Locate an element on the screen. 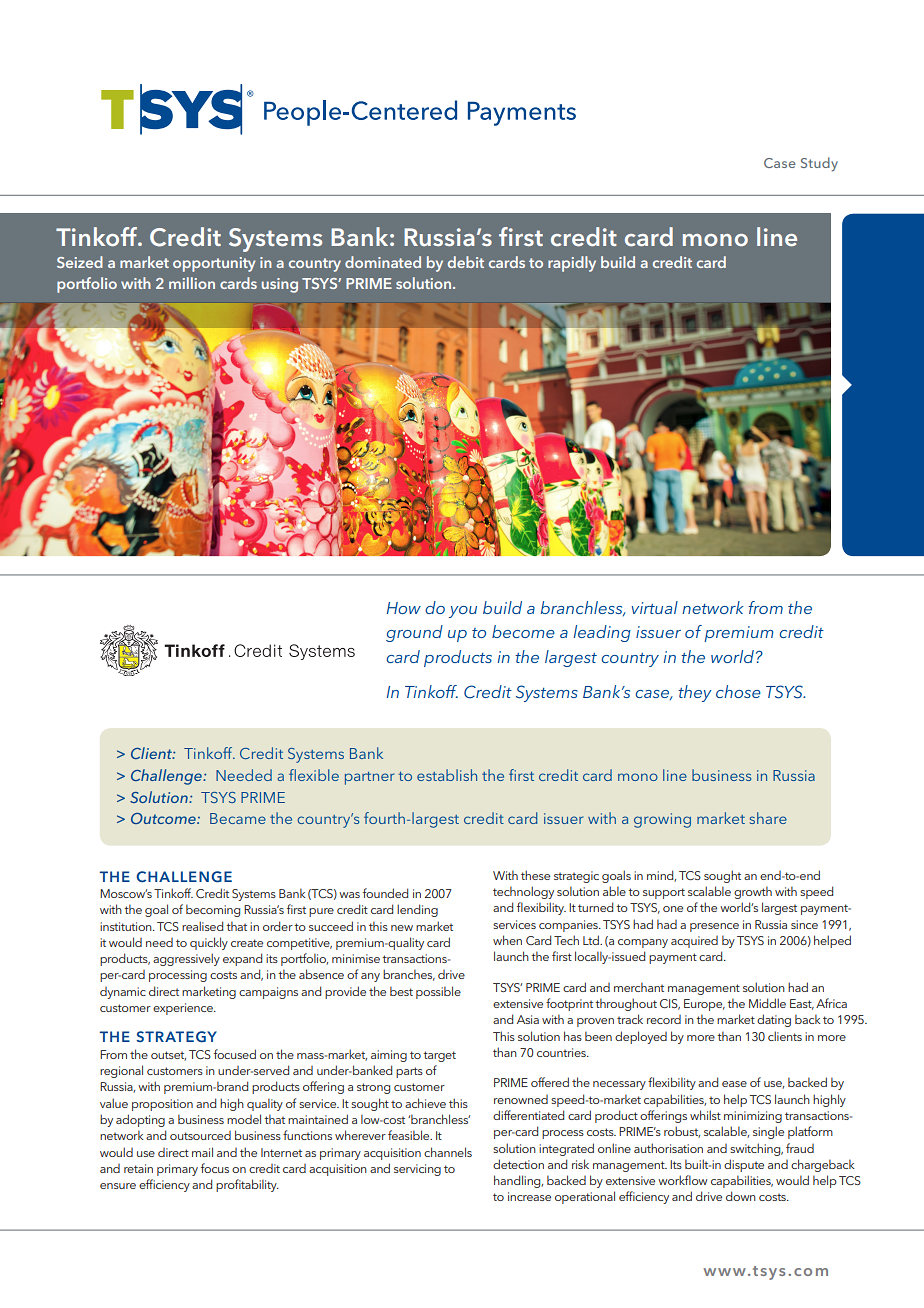 This screenshot has height=1308, width=924. aggressively is located at coordinates (186, 959).
